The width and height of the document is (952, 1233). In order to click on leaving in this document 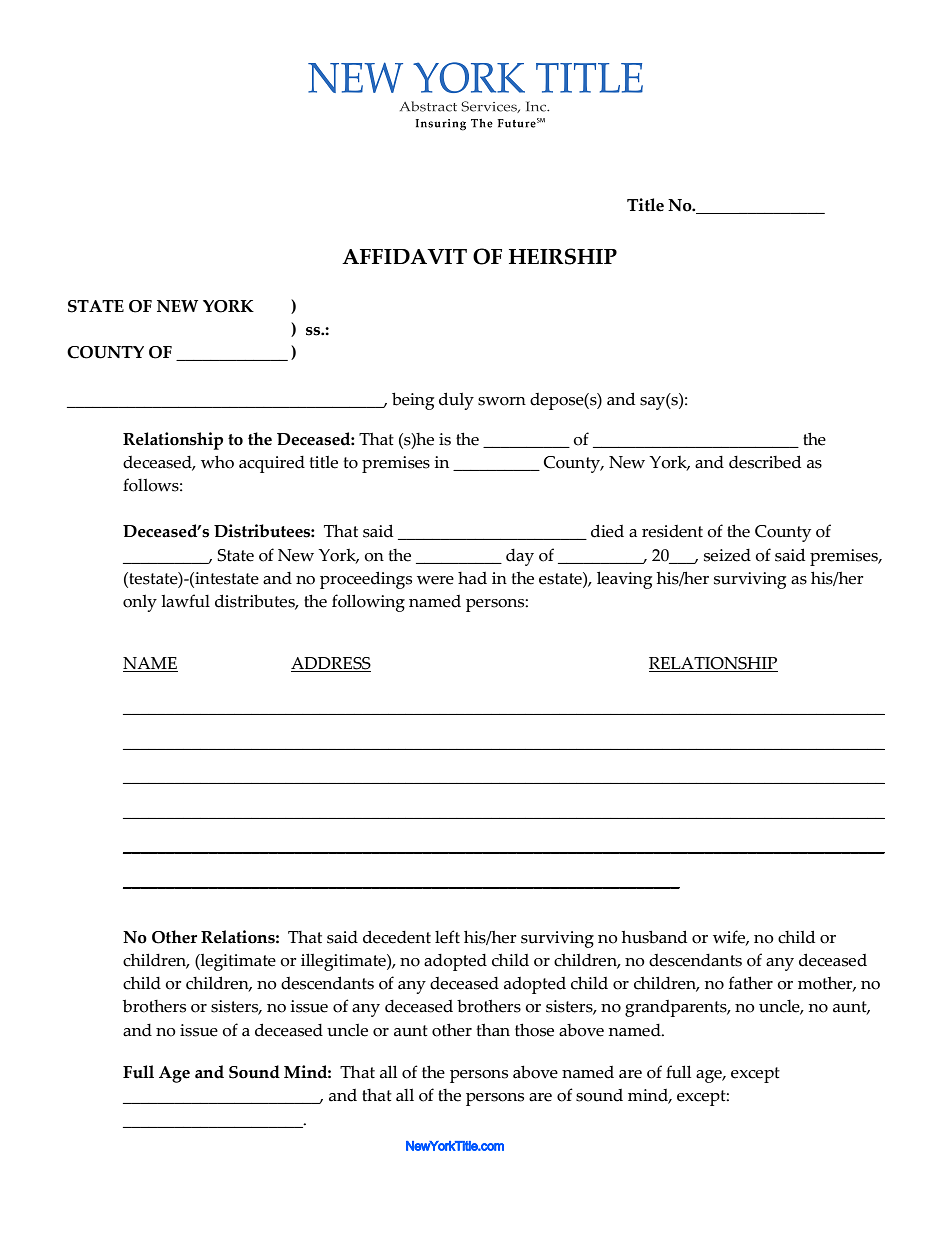, I will do `click(624, 580)`.
